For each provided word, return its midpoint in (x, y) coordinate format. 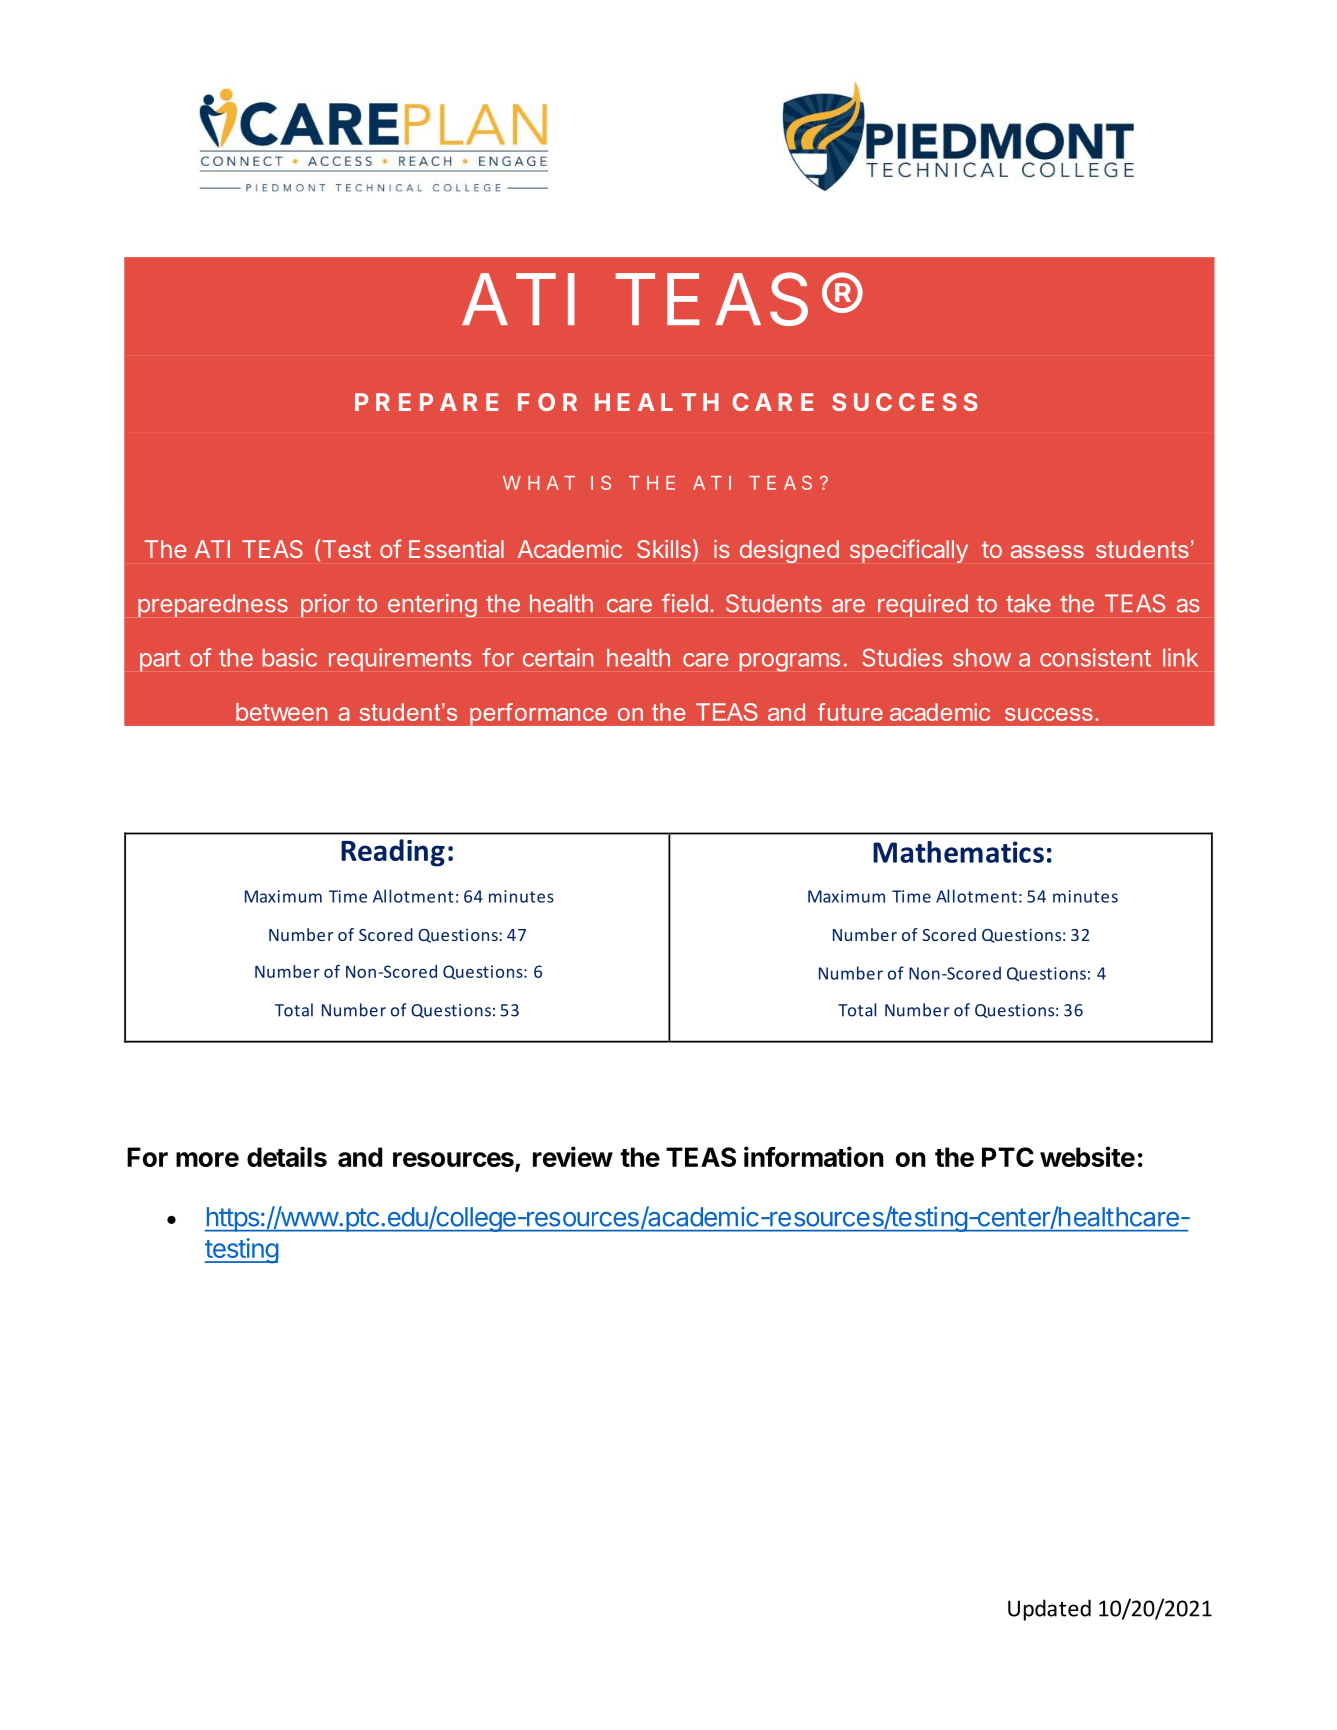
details (287, 1156)
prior (325, 605)
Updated (1049, 1610)
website (1087, 1156)
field (685, 603)
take (1028, 603)
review (573, 1156)
